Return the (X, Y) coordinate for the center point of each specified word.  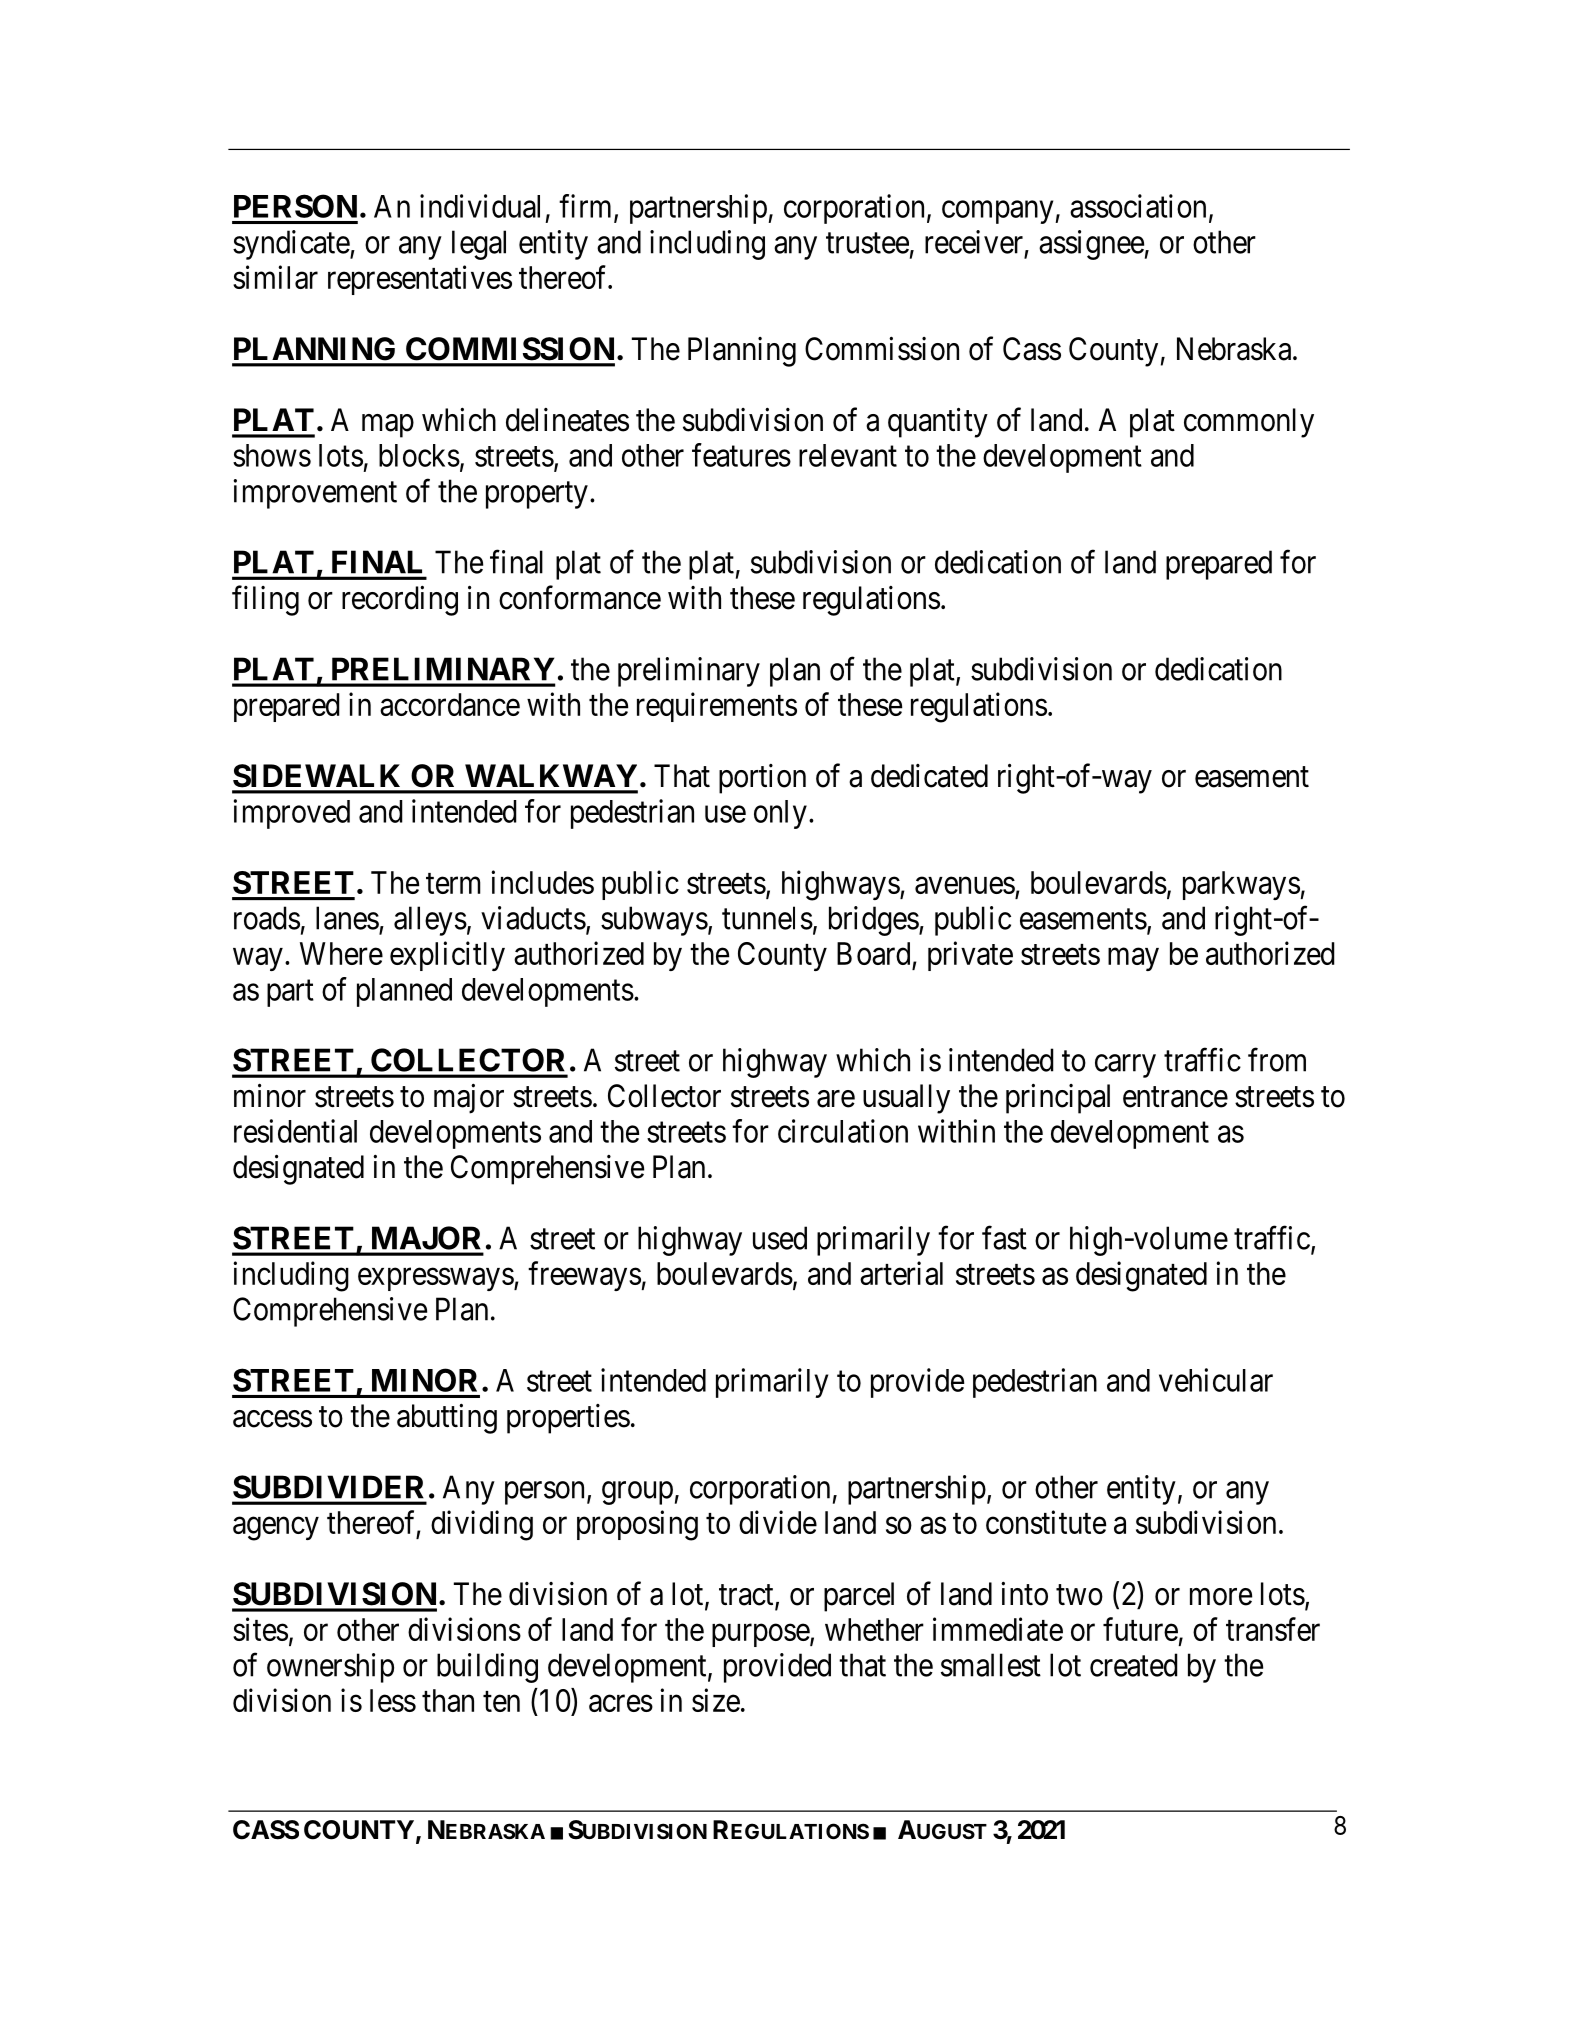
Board (873, 953)
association (1138, 206)
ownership (330, 1668)
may (1133, 959)
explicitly (447, 956)
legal (479, 245)
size (716, 1700)
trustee (867, 243)
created (1134, 1665)
